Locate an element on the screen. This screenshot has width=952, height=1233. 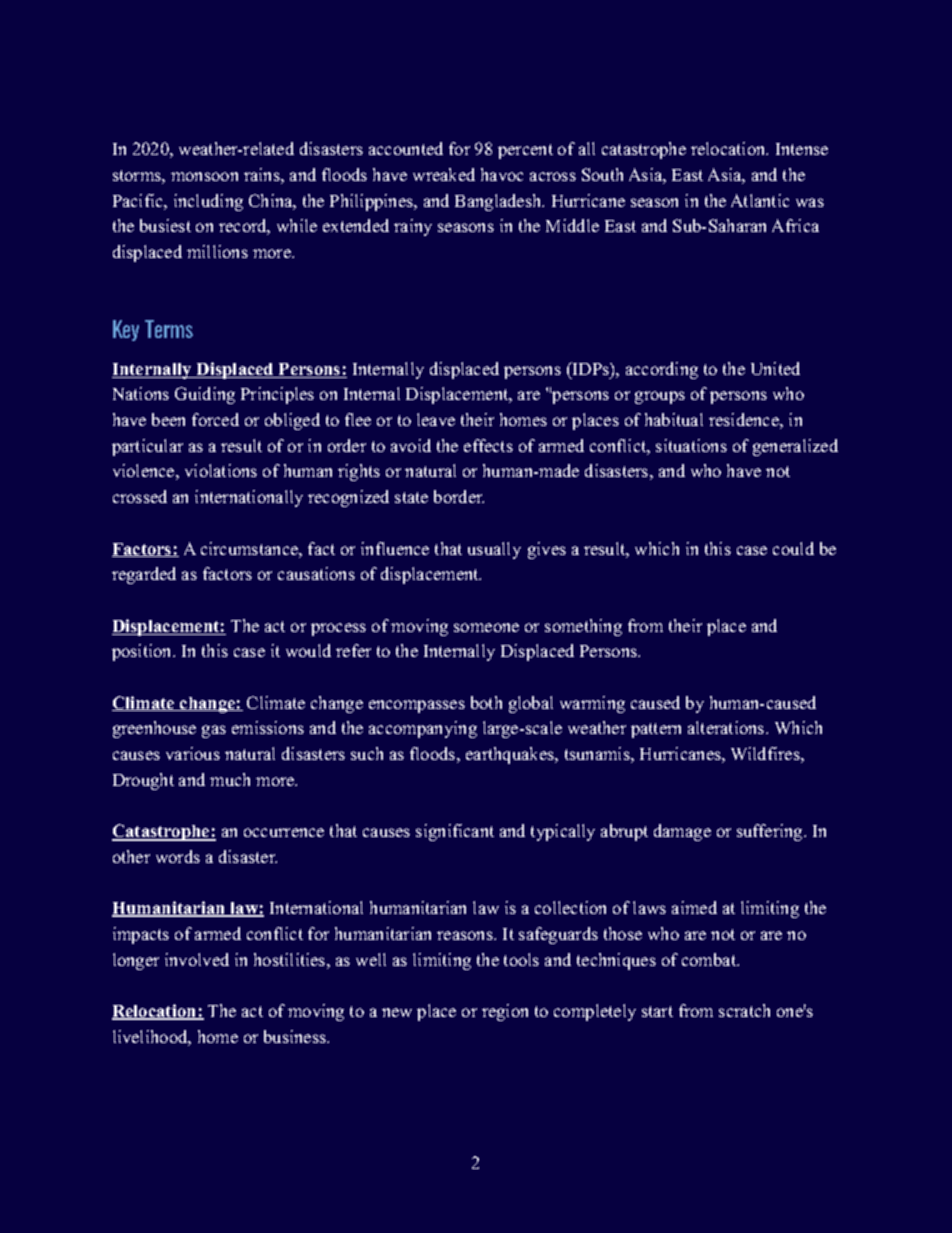
much is located at coordinates (230, 779).
